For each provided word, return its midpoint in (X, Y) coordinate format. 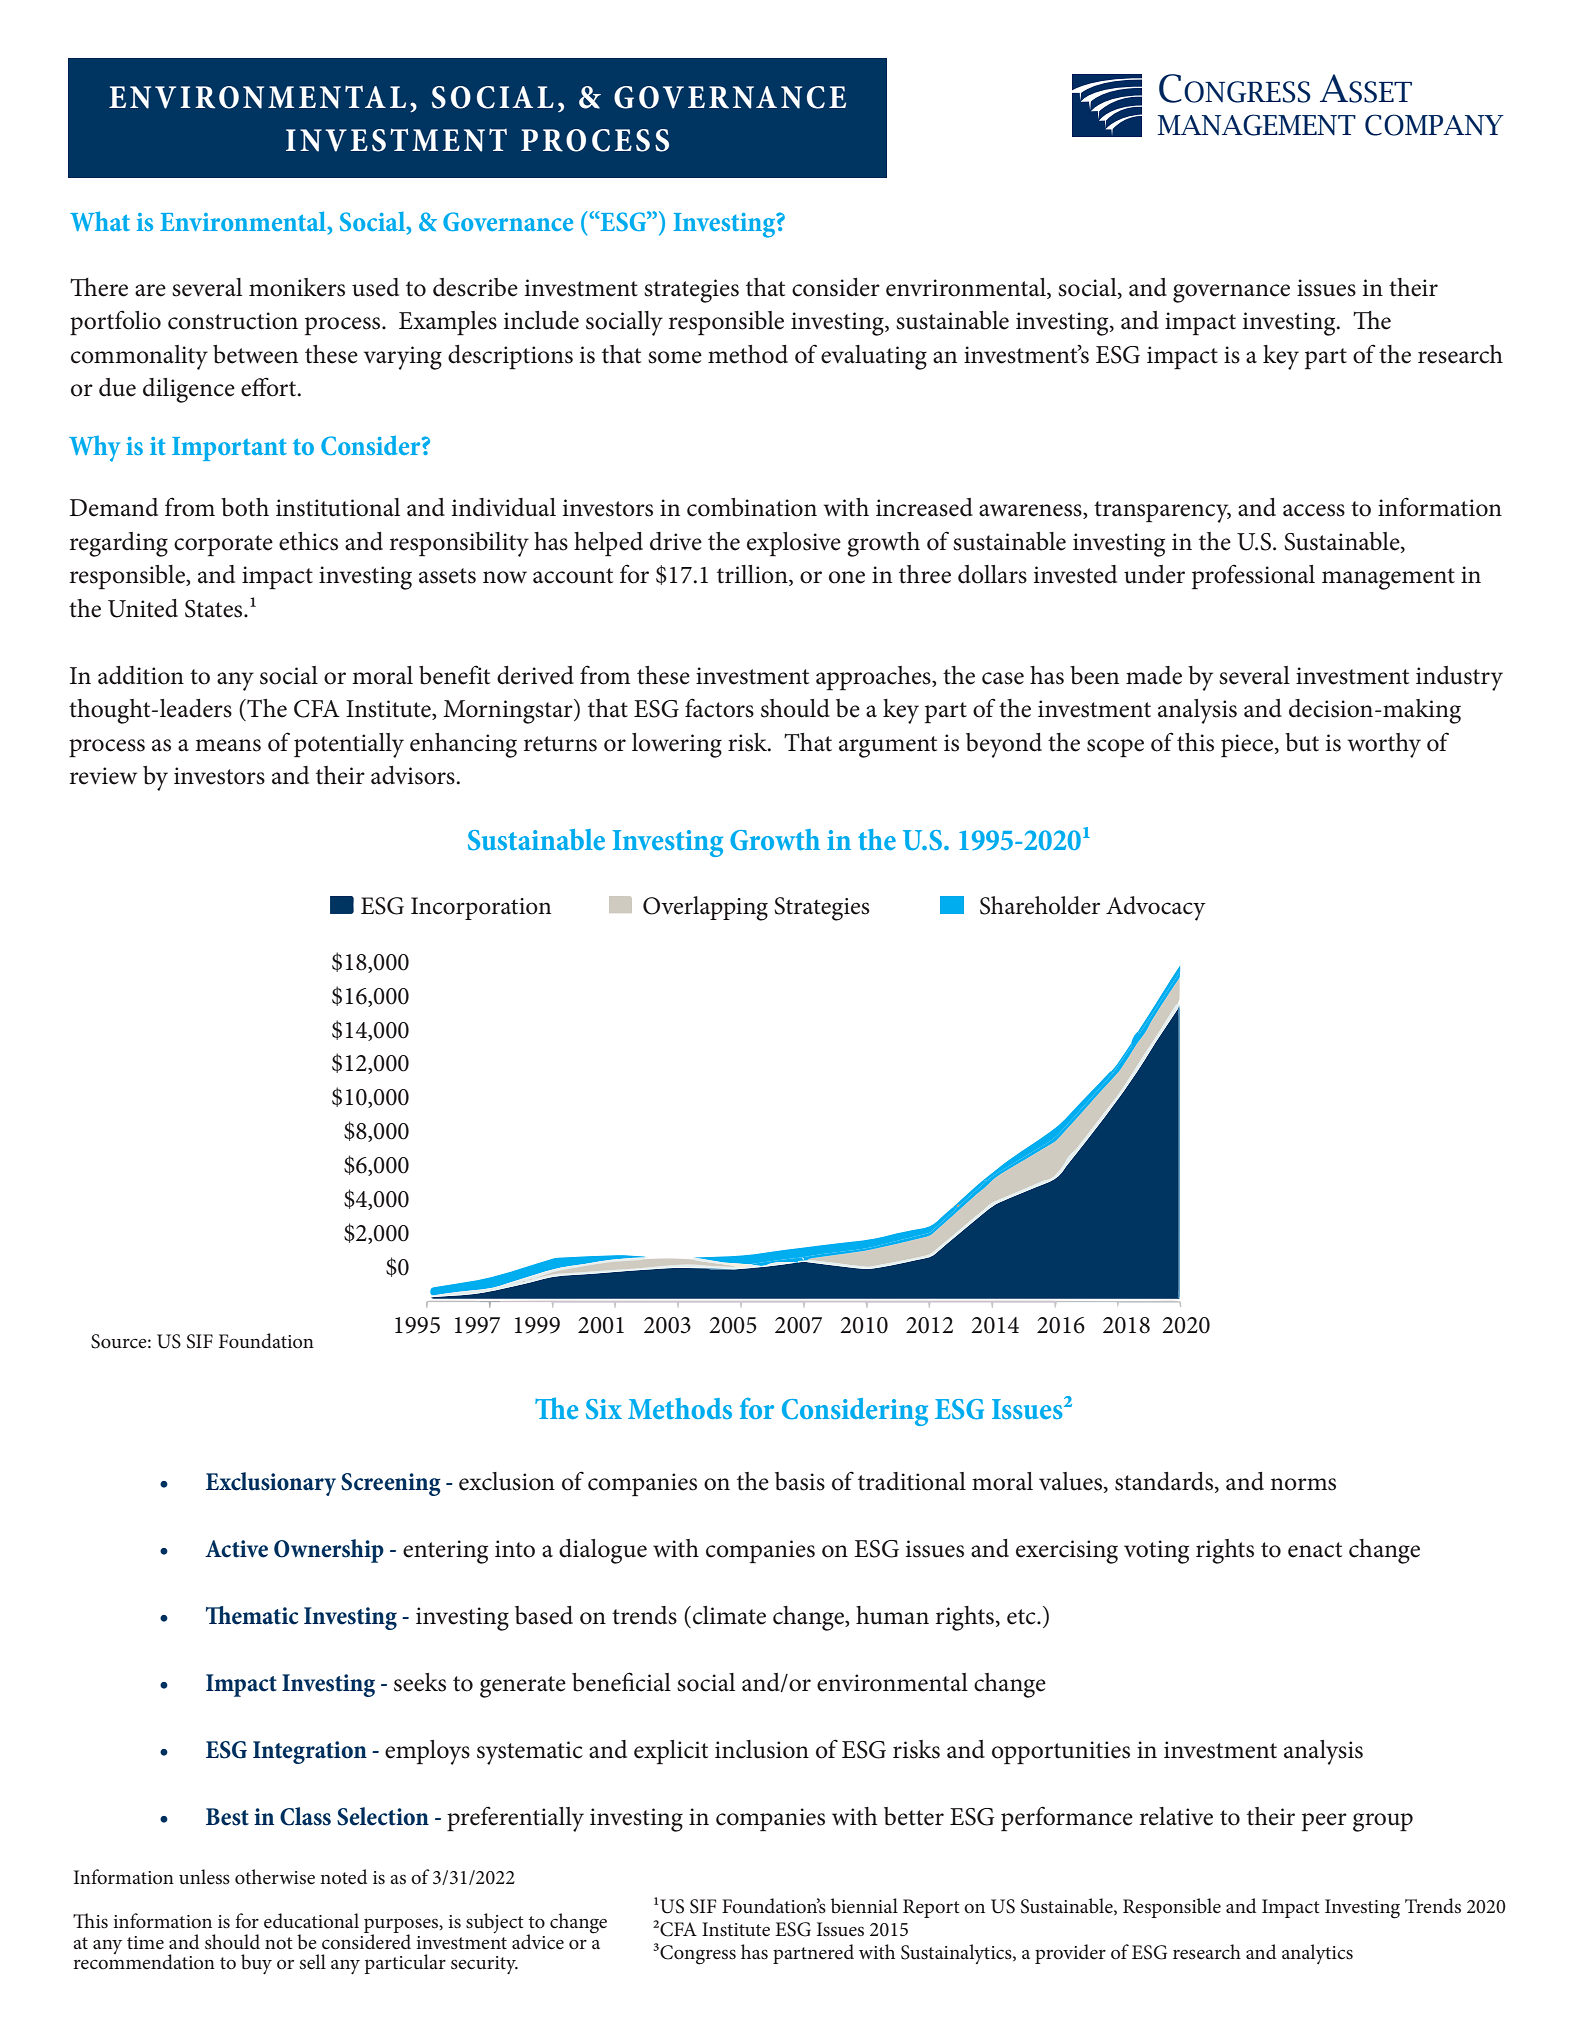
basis (800, 1481)
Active (236, 1549)
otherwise (275, 1877)
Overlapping (705, 908)
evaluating (874, 357)
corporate (223, 546)
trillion (753, 575)
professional (1253, 577)
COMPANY (1434, 125)
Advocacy (1156, 908)
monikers (297, 287)
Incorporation (481, 908)
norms (1303, 1484)
